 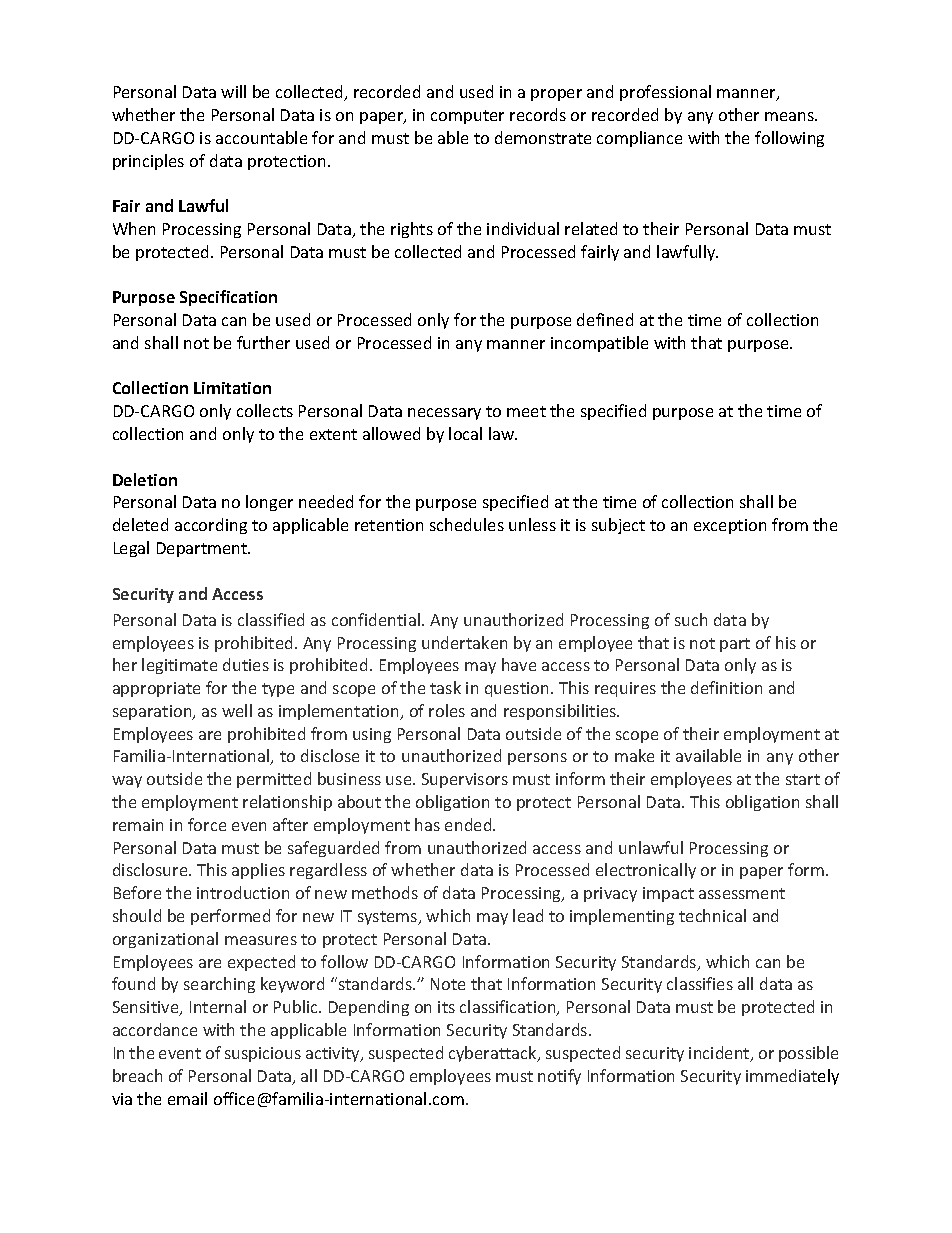 I want to click on means, so click(x=790, y=116).
